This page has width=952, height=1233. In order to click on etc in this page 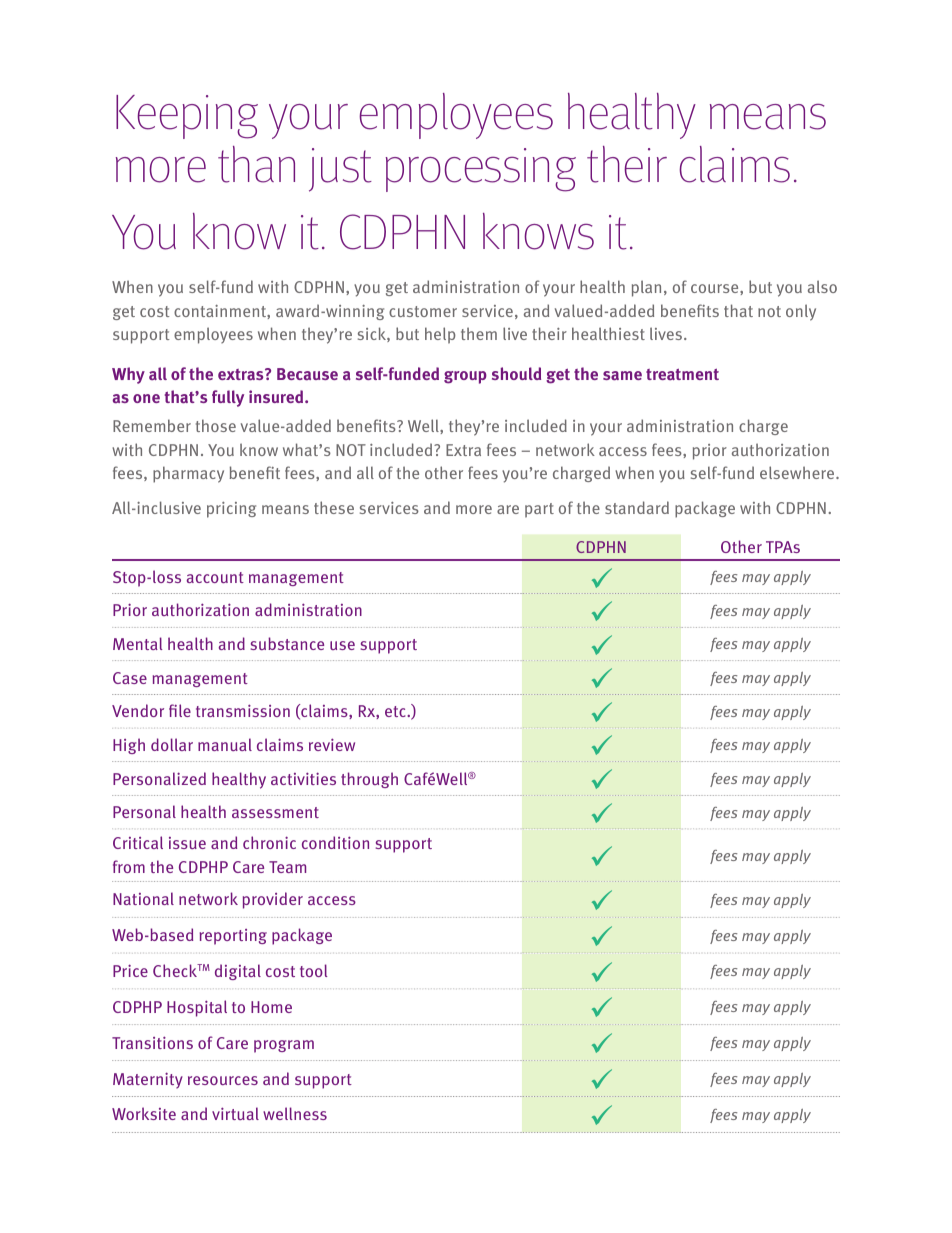, I will do `click(396, 711)`.
